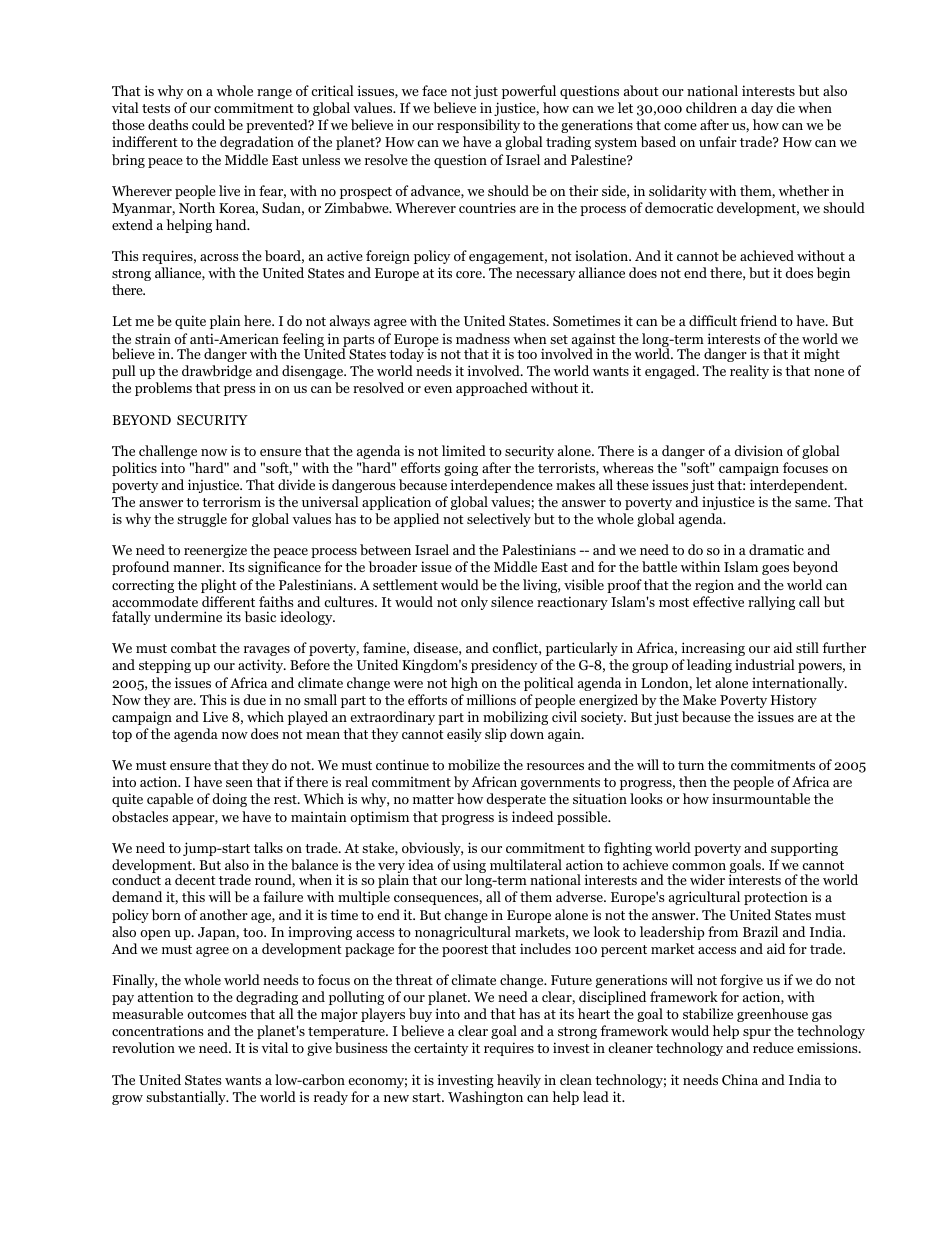 This image has width=952, height=1233. What do you see at coordinates (785, 107) in the image?
I see `die` at bounding box center [785, 107].
